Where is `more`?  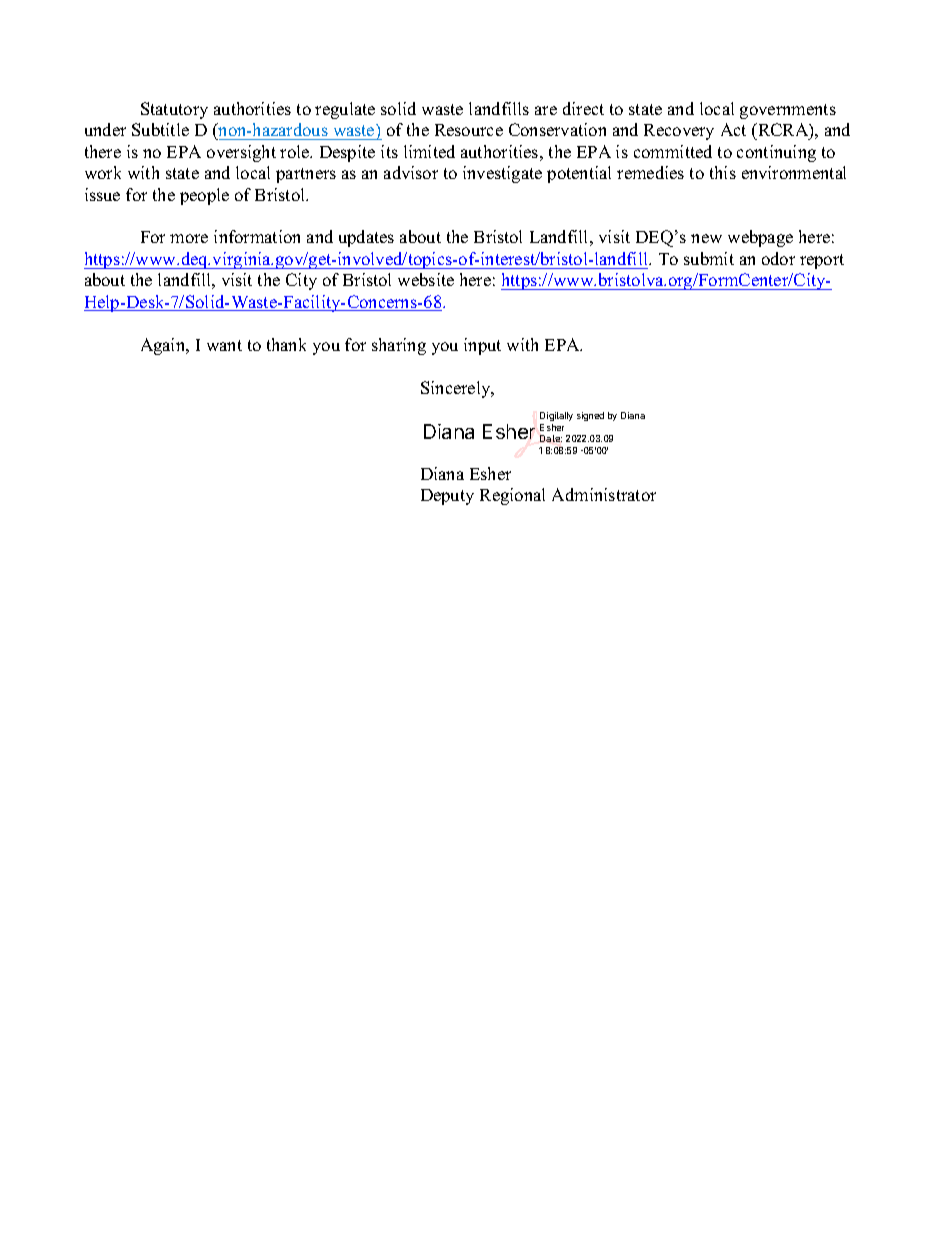 more is located at coordinates (189, 238).
